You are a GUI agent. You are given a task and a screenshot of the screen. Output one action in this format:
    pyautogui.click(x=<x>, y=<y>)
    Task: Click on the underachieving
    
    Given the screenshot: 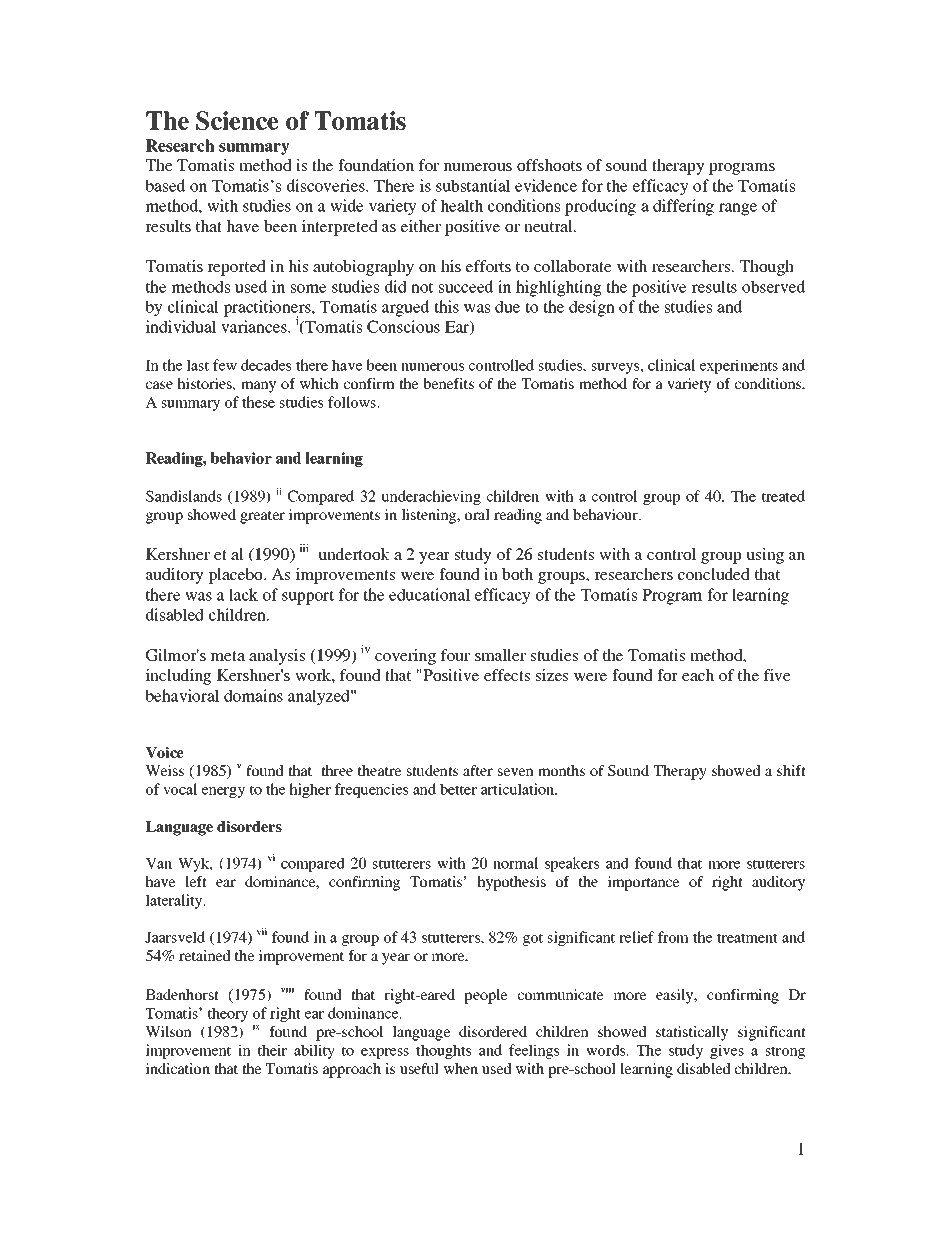 What is the action you would take?
    pyautogui.click(x=431, y=497)
